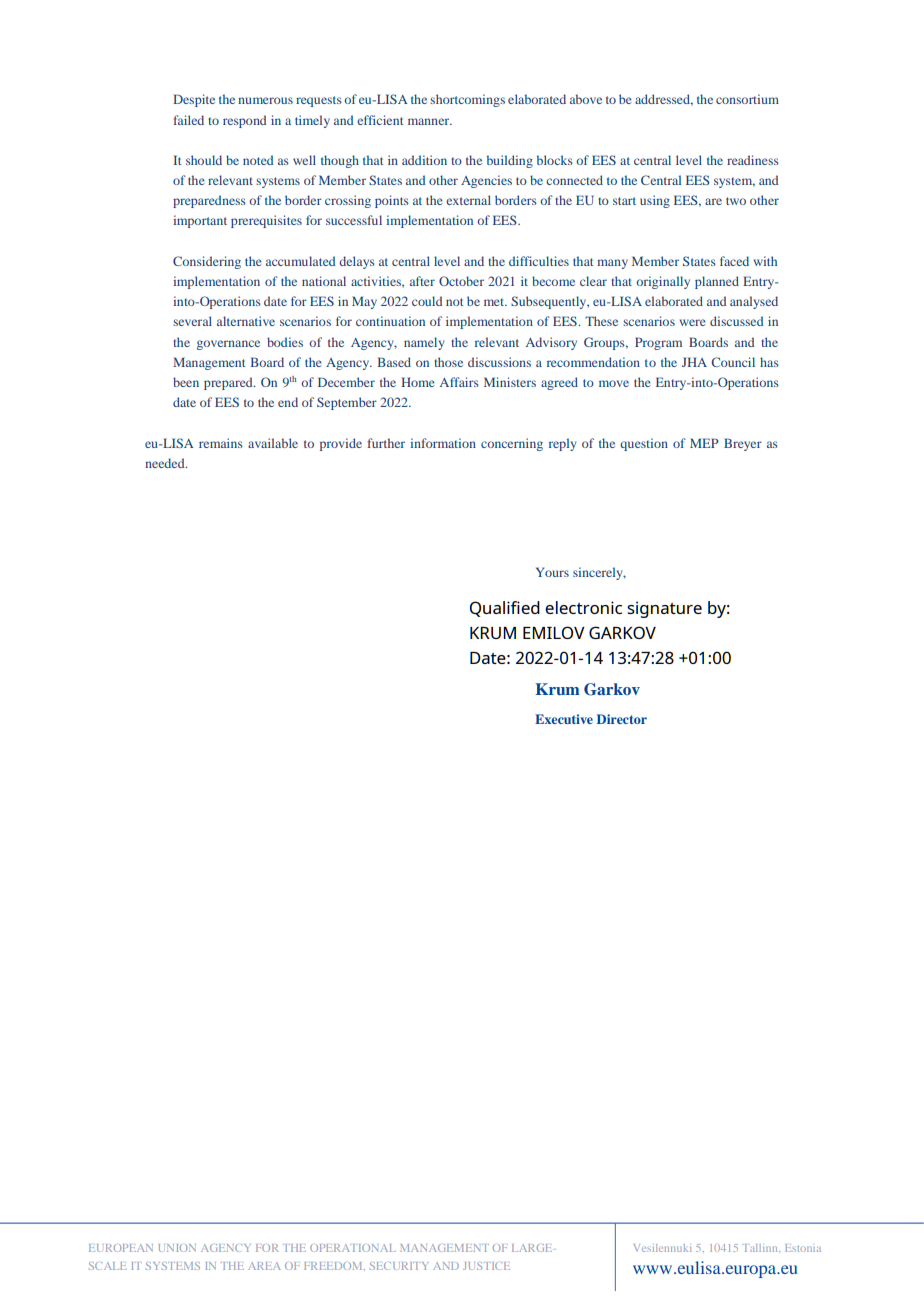 The image size is (924, 1308). What do you see at coordinates (430, 121) in the screenshot?
I see `manner` at bounding box center [430, 121].
